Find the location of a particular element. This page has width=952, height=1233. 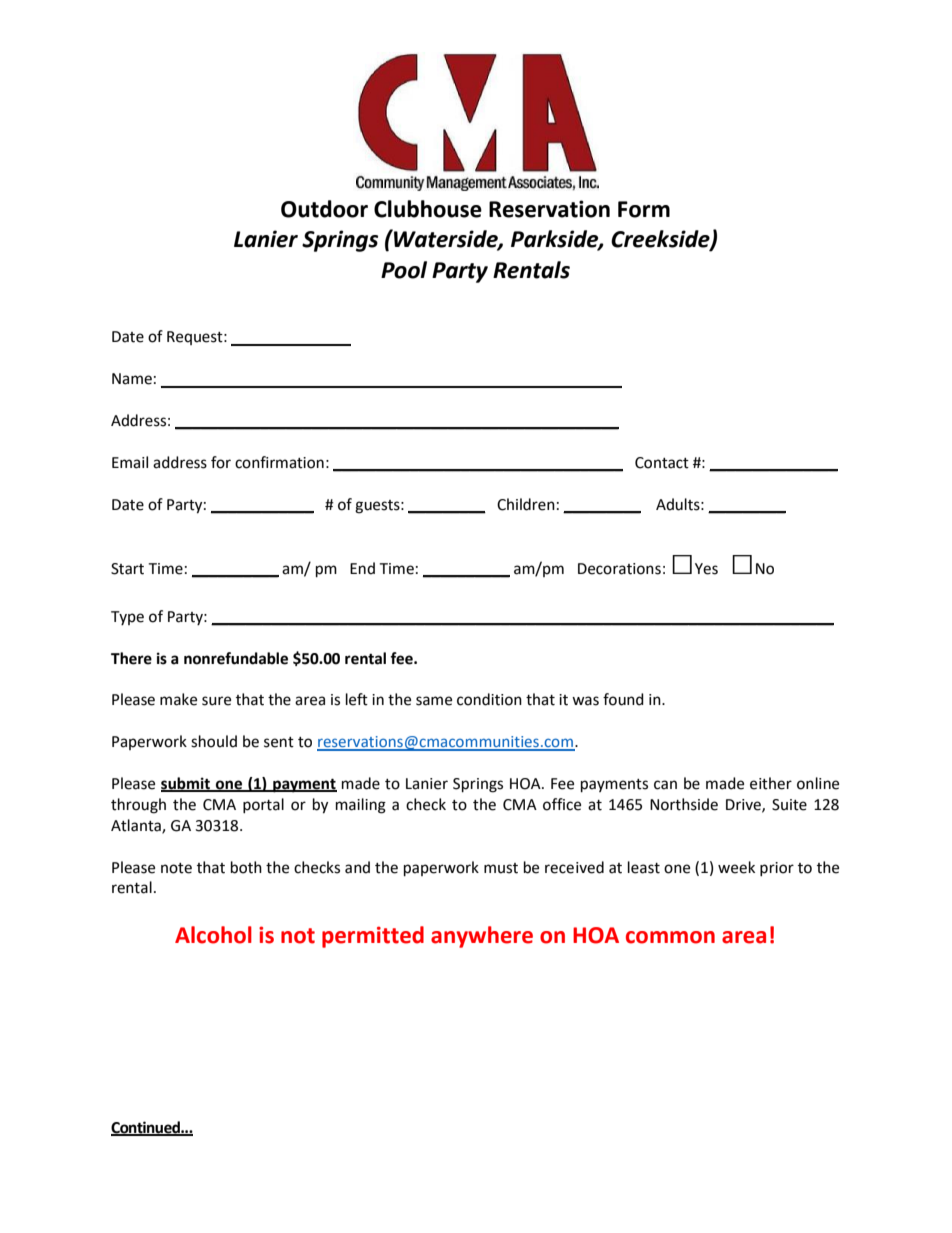

Start is located at coordinates (127, 569).
